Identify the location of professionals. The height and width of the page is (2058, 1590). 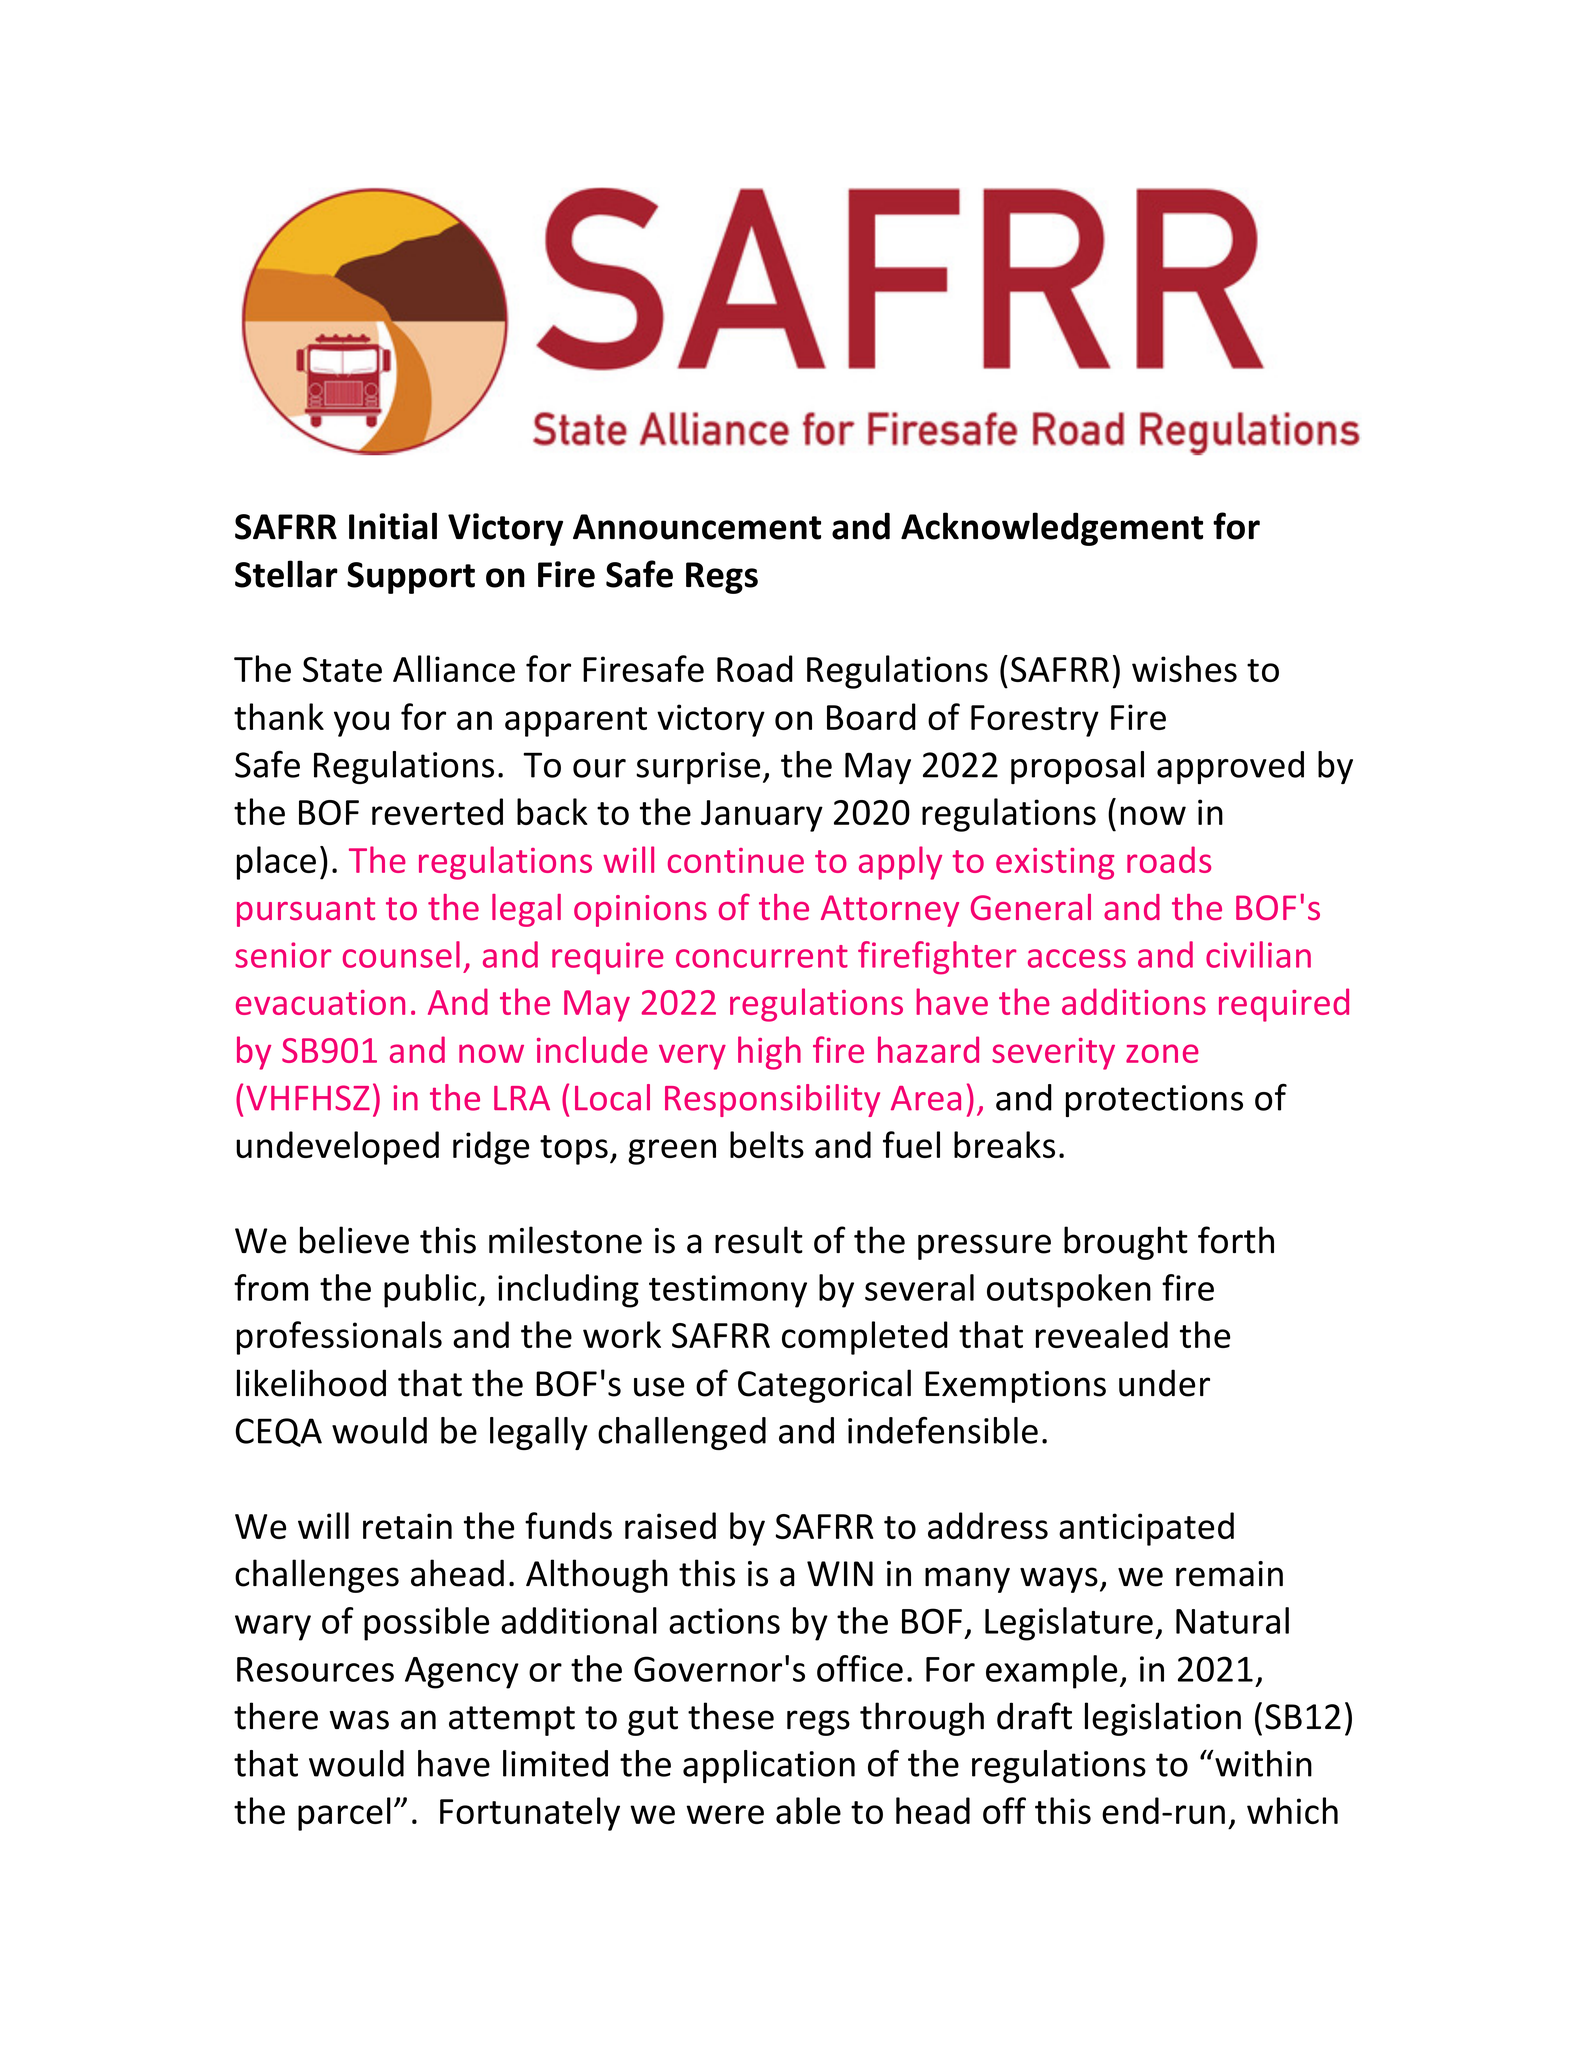
(339, 1338).
